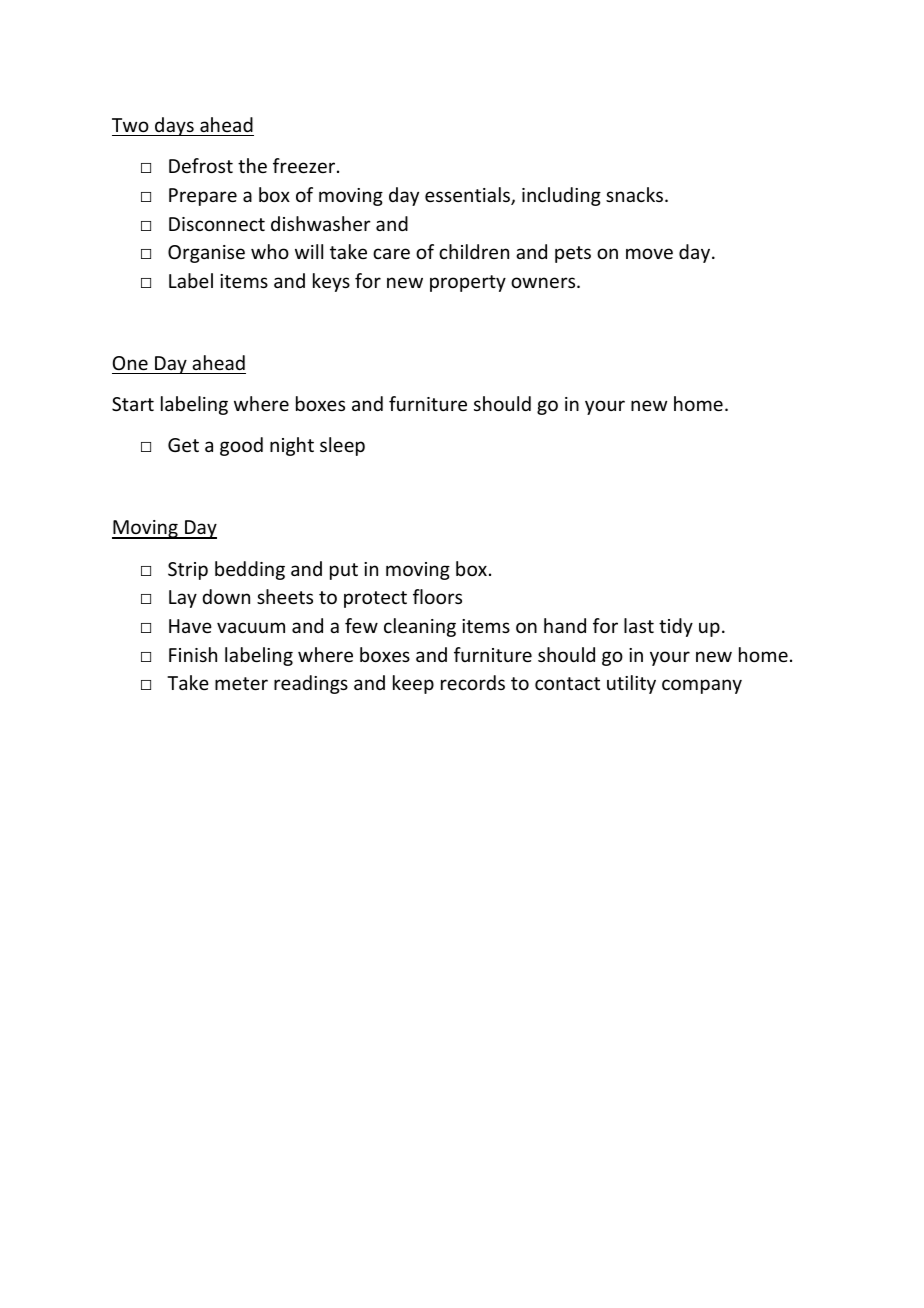 This screenshot has height=1308, width=924. I want to click on Start, so click(133, 404).
